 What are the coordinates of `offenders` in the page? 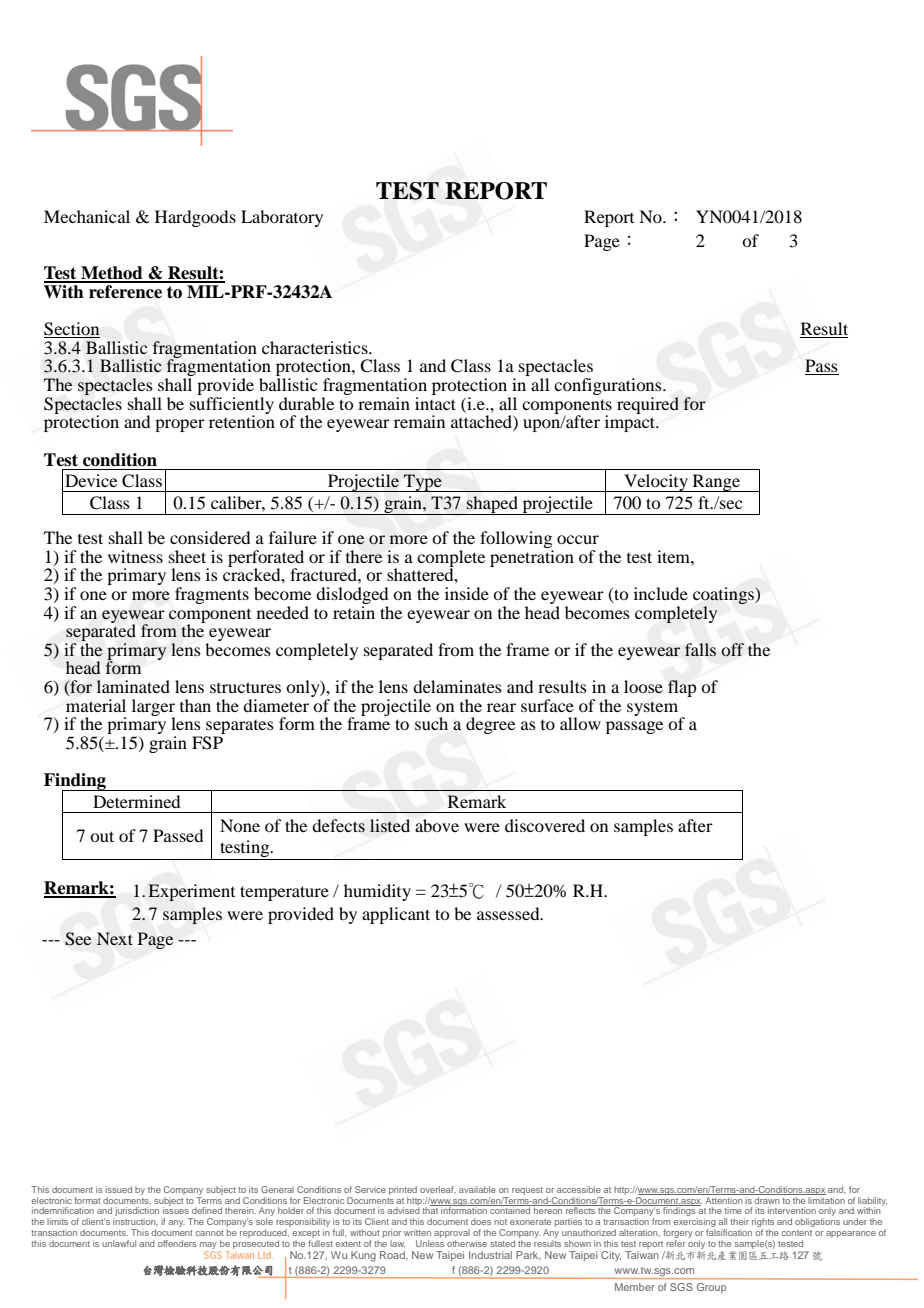 It's located at (177, 1243).
